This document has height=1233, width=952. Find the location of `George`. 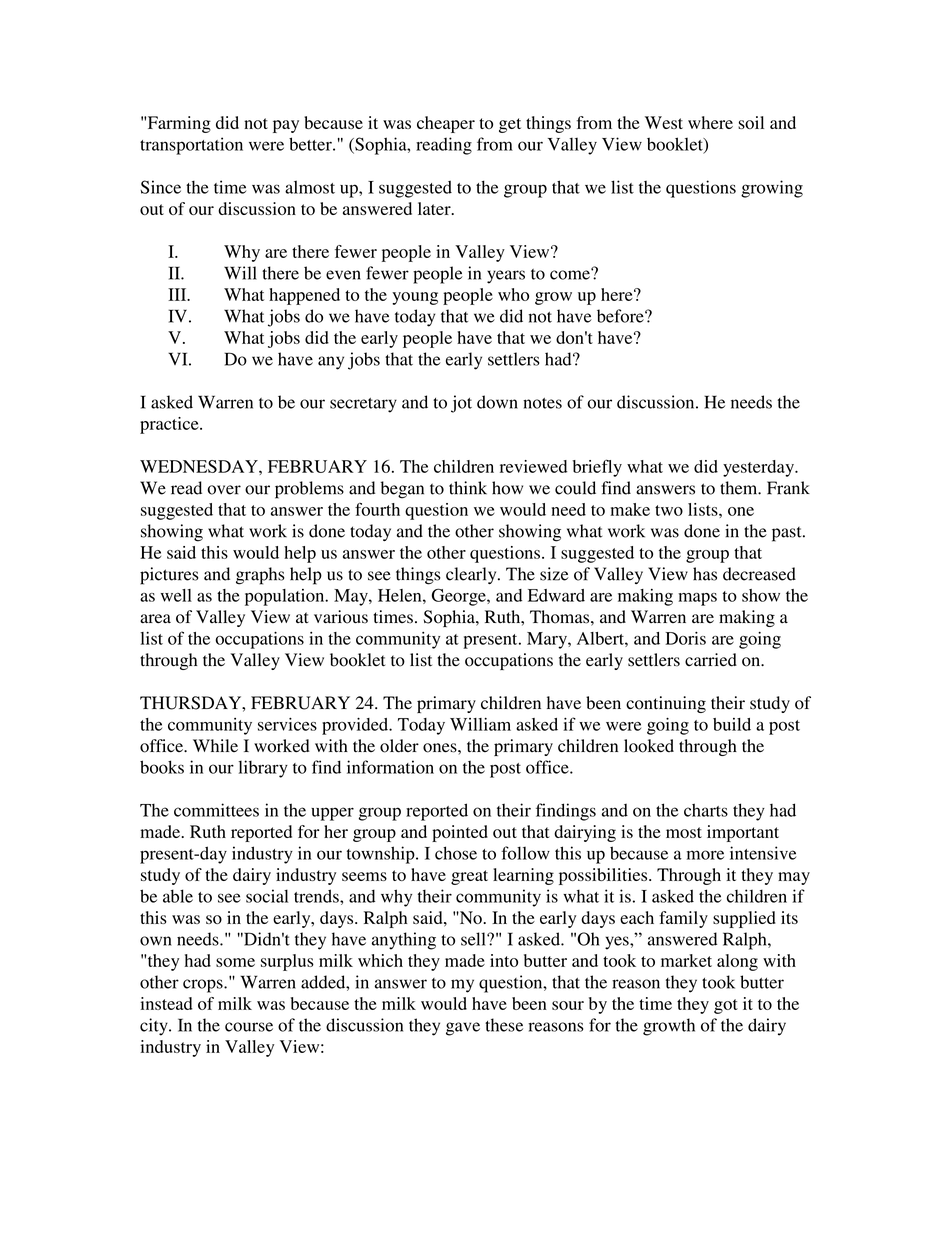

George is located at coordinates (460, 597).
